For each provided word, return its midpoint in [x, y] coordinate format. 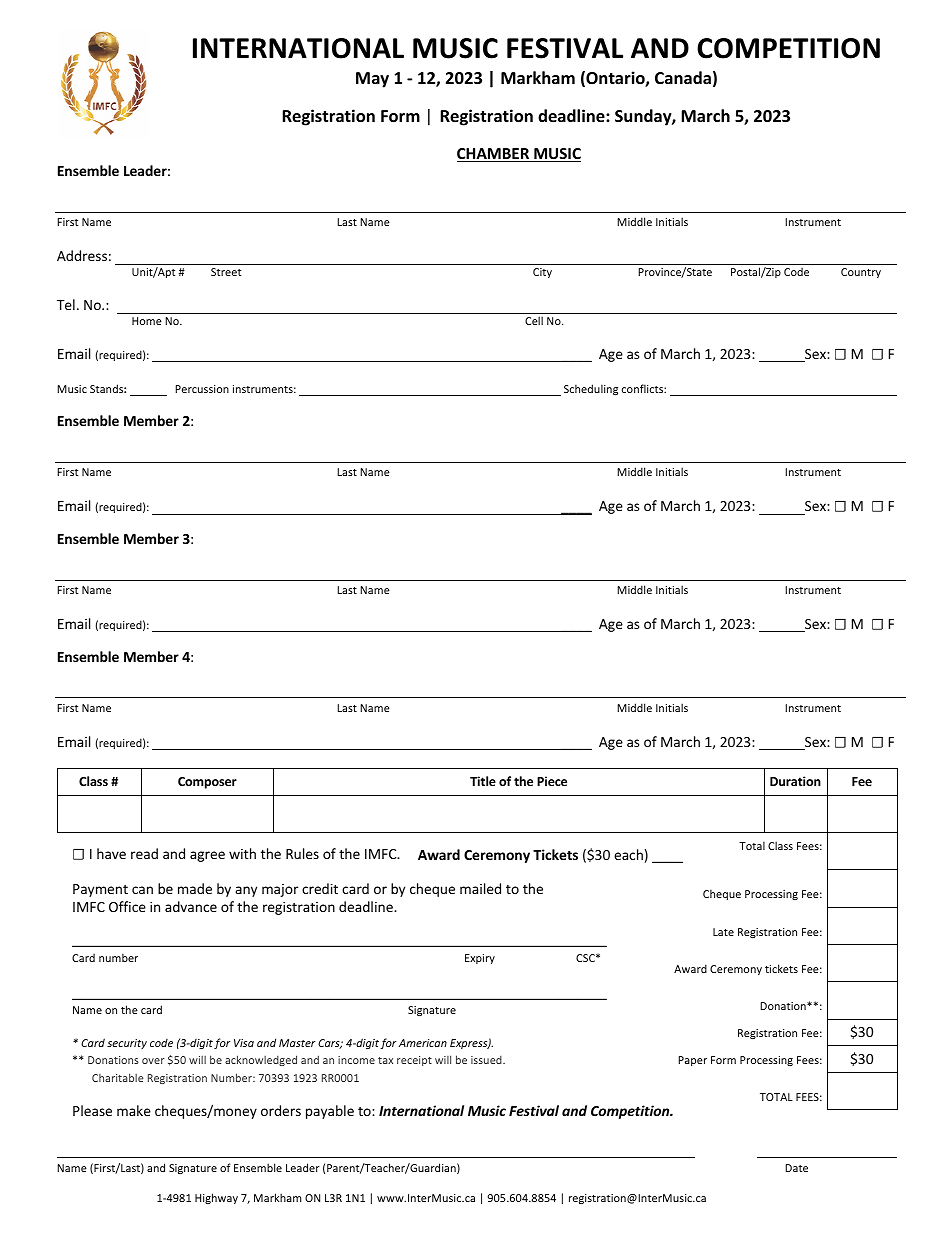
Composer [207, 783]
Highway [216, 1198]
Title [483, 781]
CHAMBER [494, 155]
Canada [683, 77]
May [372, 80]
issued [487, 1060]
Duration [795, 781]
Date [796, 1168]
